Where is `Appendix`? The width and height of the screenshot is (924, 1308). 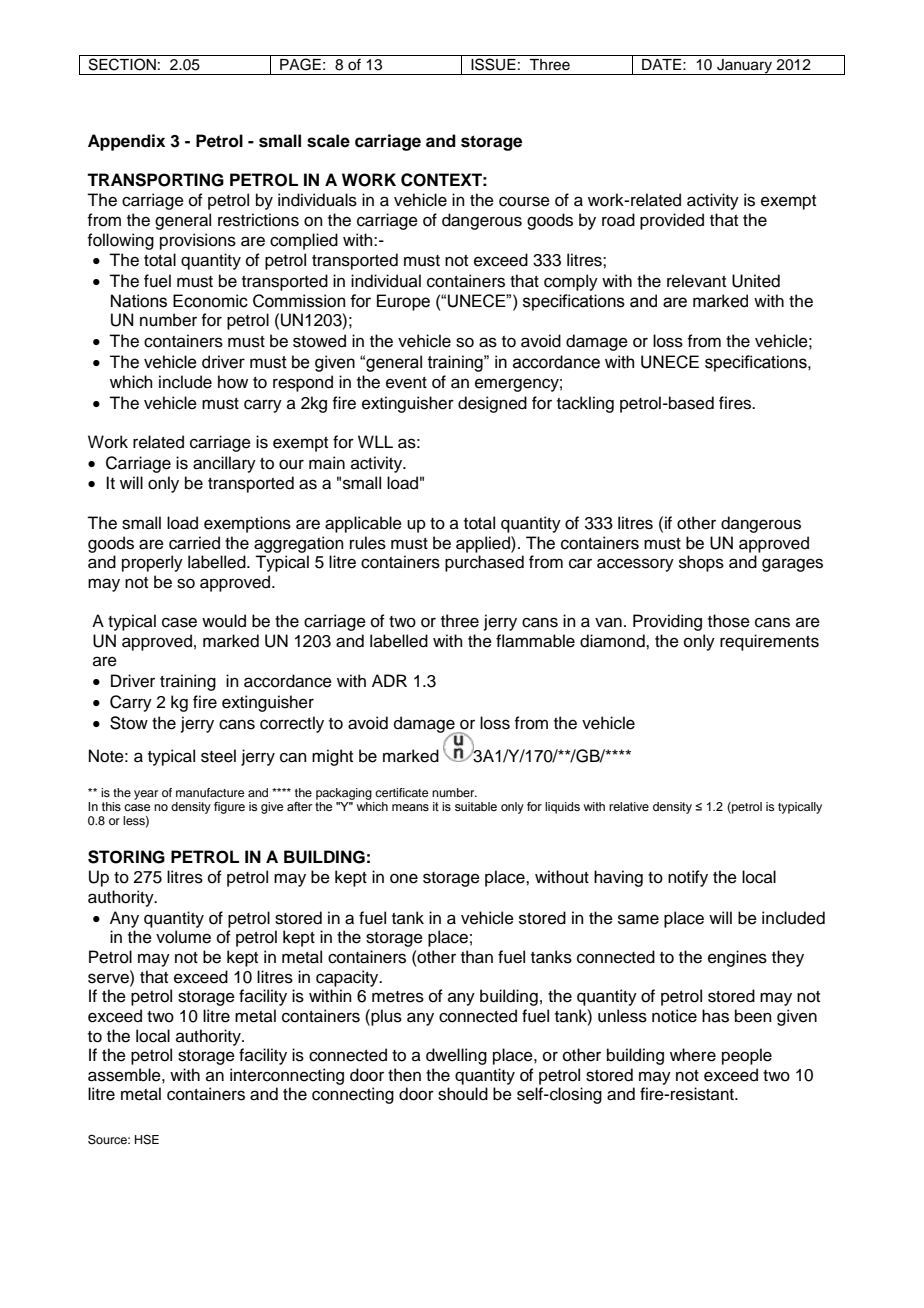 Appendix is located at coordinates (126, 142).
